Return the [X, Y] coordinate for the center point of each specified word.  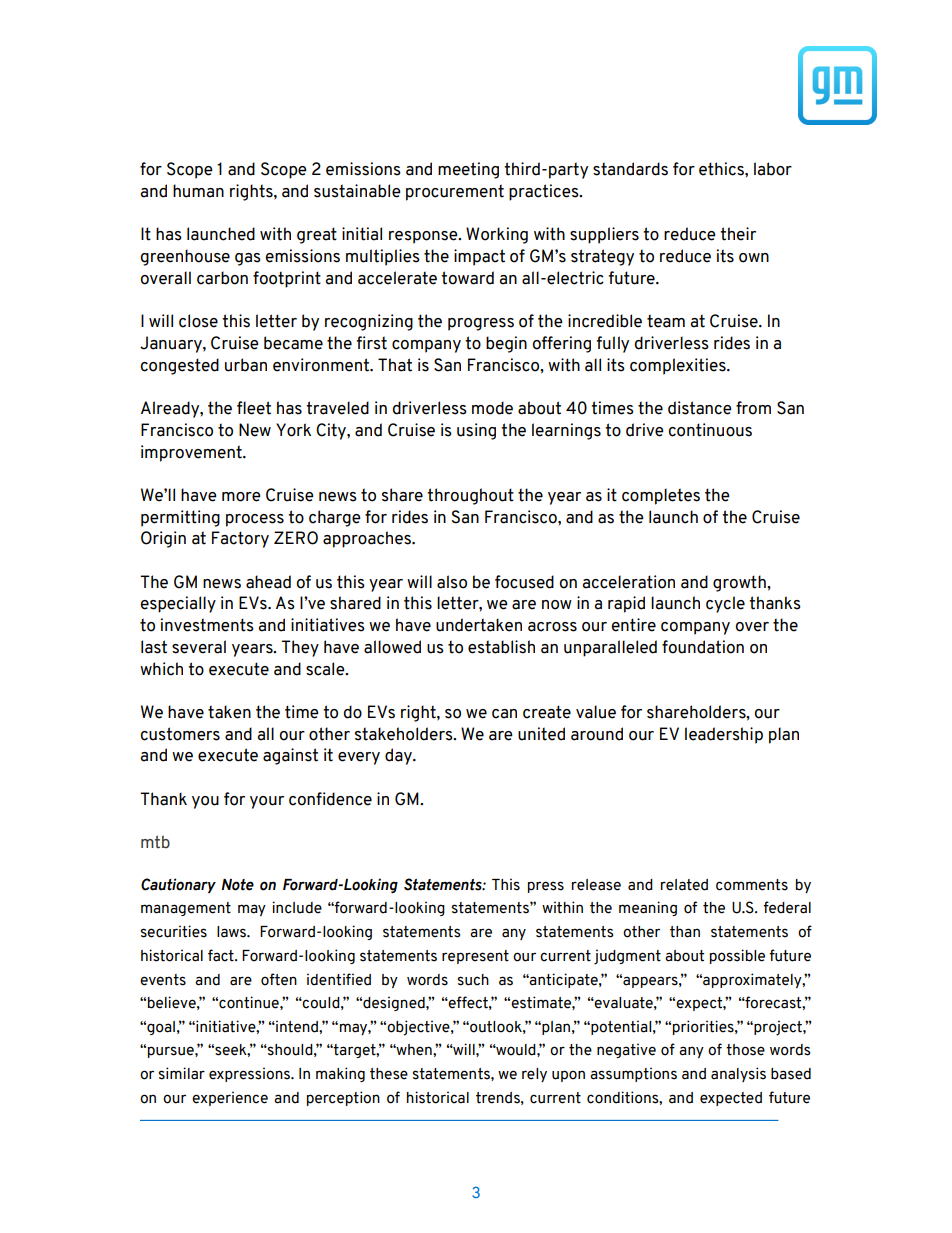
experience [230, 1098]
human [198, 191]
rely [534, 1075]
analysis [738, 1074]
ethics [722, 169]
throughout [470, 496]
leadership [724, 735]
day [399, 756]
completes [661, 496]
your [267, 802]
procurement [455, 192]
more [241, 497]
